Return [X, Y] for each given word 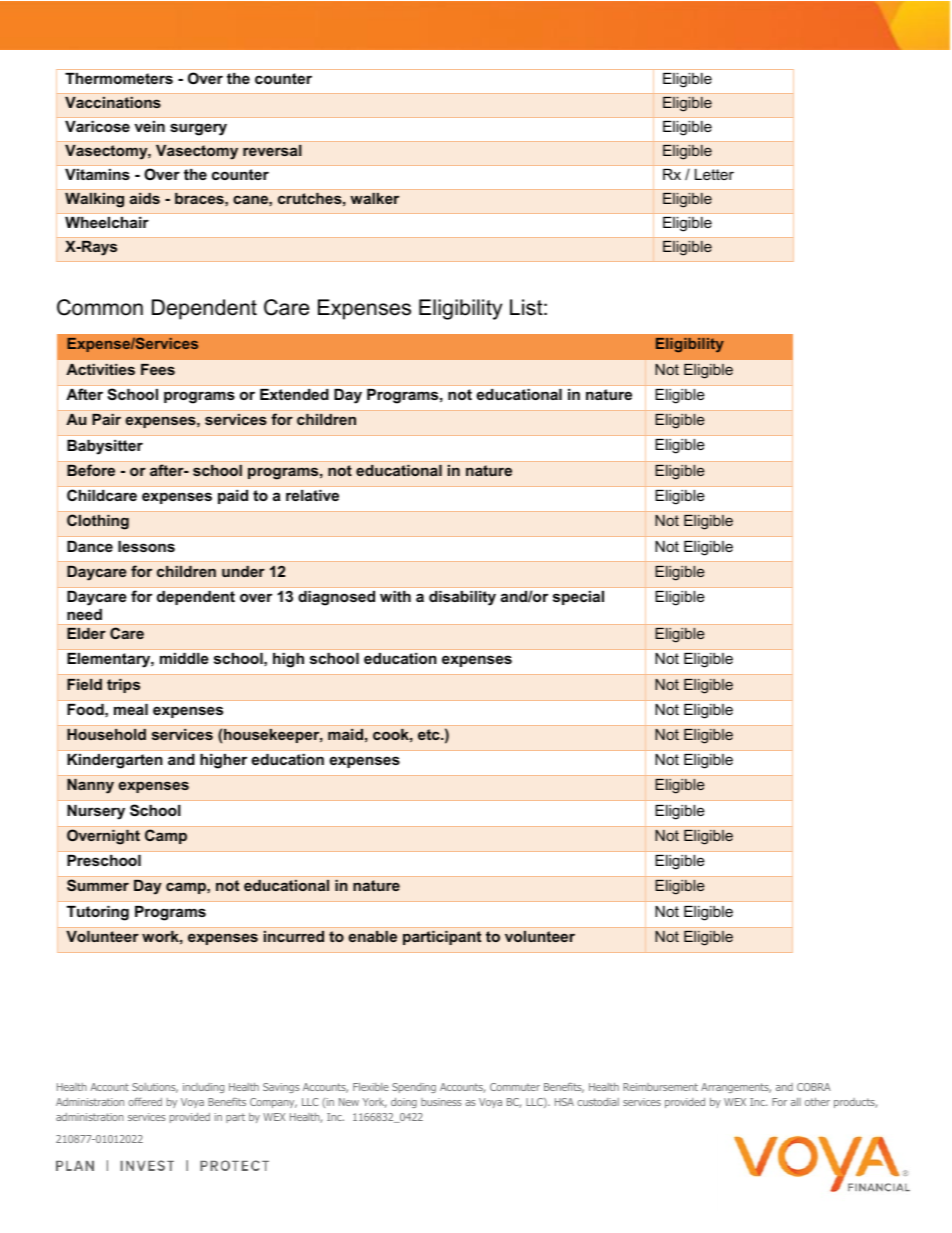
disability [462, 598]
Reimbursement [660, 1087]
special [578, 598]
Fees [158, 369]
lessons [146, 546]
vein [150, 126]
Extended [294, 394]
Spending [414, 1088]
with [395, 596]
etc [430, 734]
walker [374, 198]
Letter [714, 174]
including [203, 1088]
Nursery [96, 812]
